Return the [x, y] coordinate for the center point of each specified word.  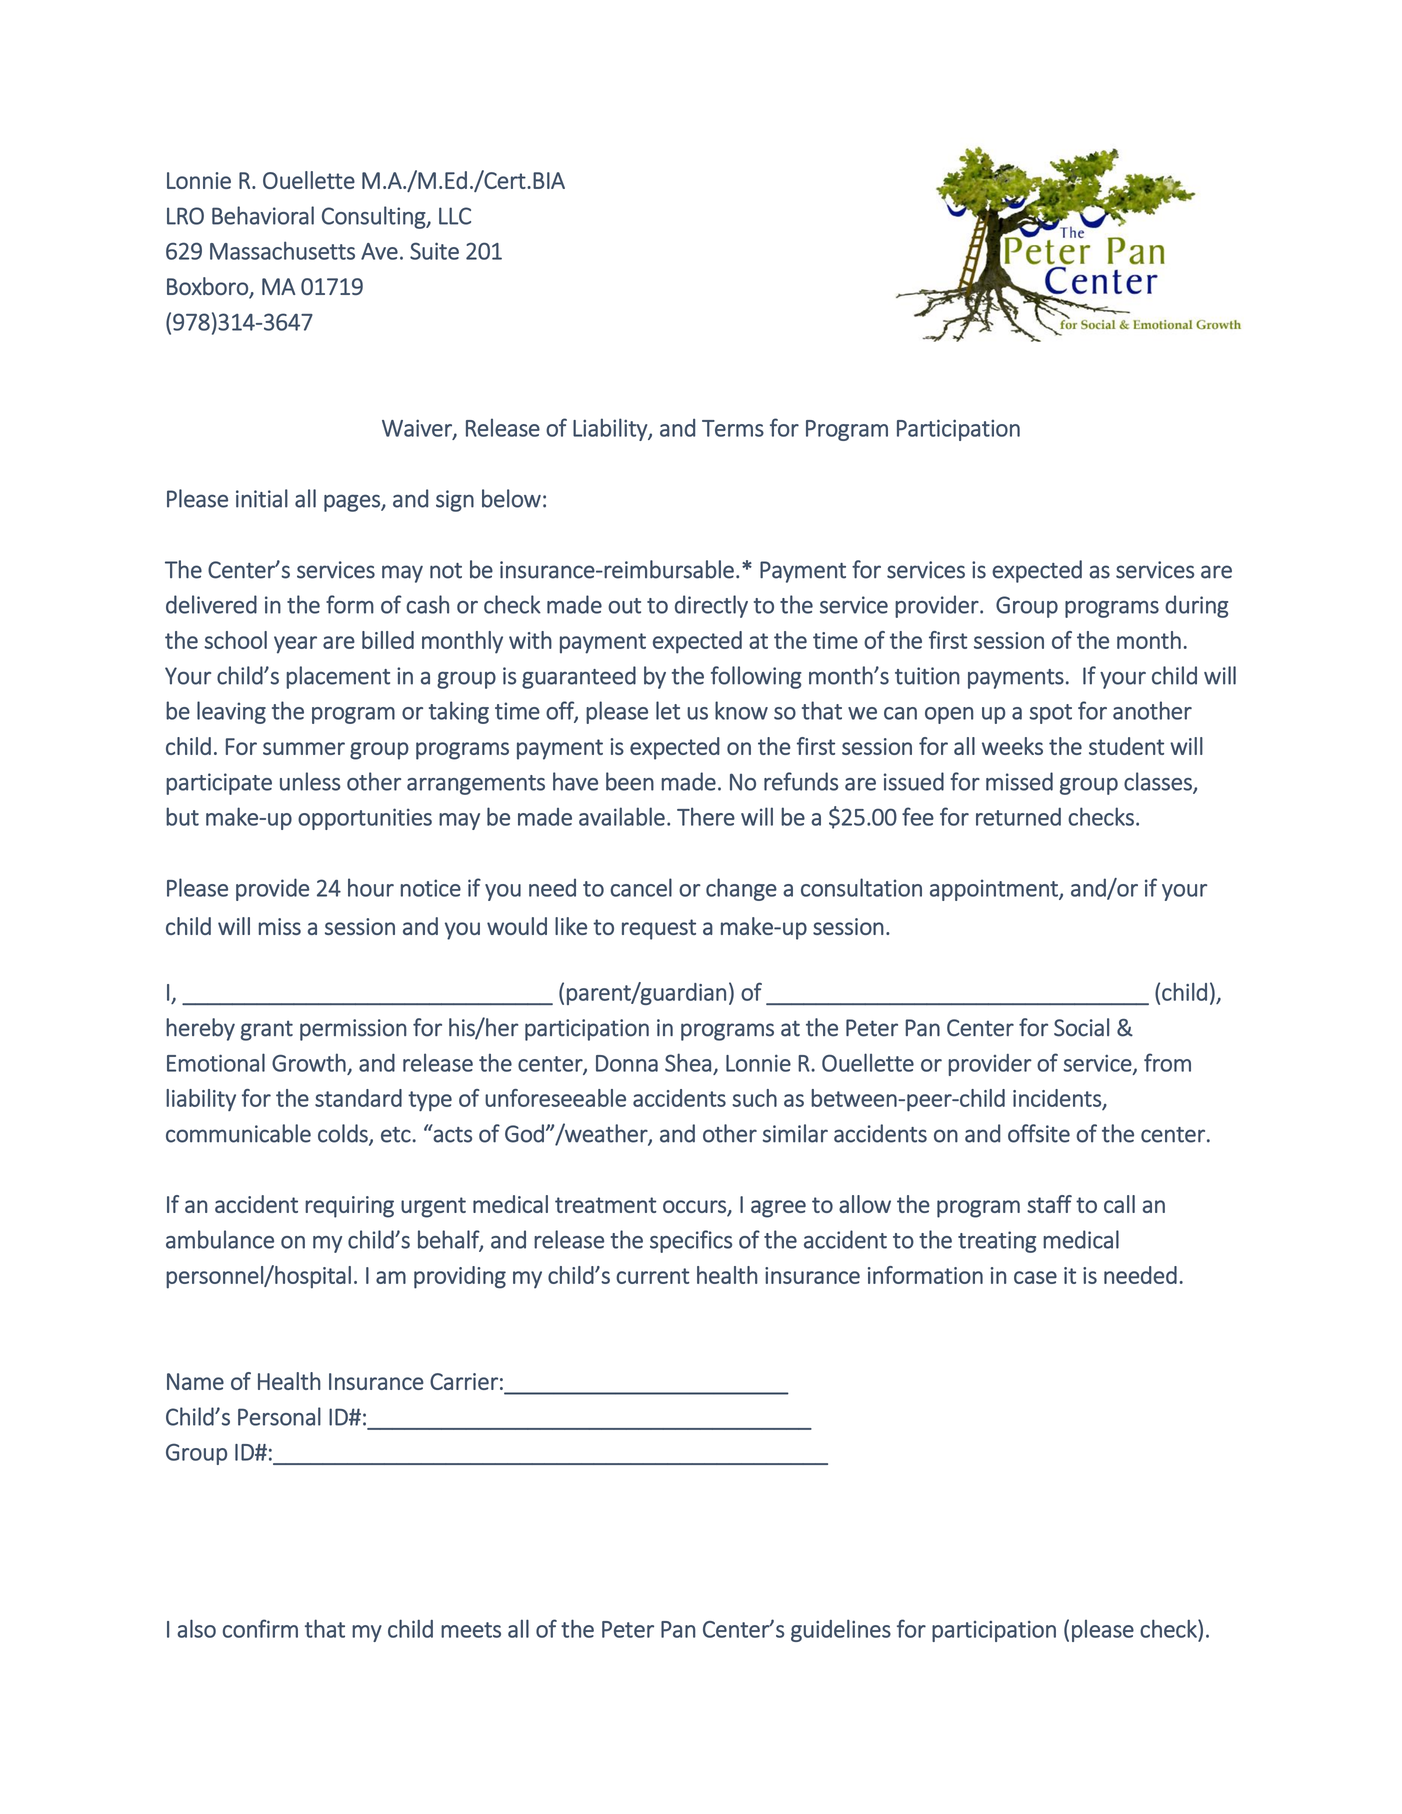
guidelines [841, 1630]
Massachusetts [282, 250]
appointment [995, 890]
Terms [733, 428]
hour [371, 887]
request [659, 929]
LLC [455, 216]
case [1035, 1277]
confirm [260, 1628]
